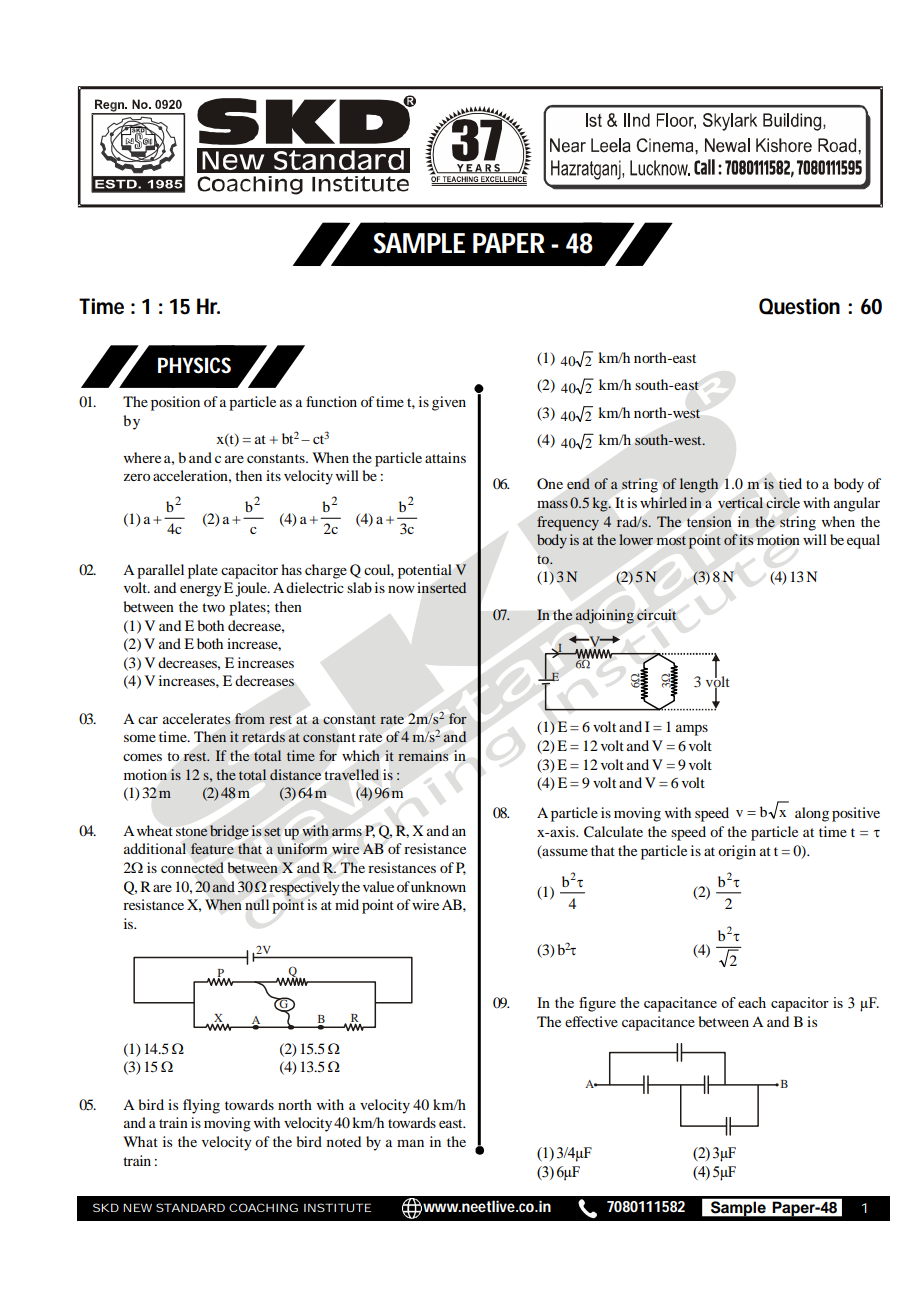 Image resolution: width=924 pixels, height=1308 pixels. Describe the element at coordinates (799, 306) in the screenshot. I see `Question` at that location.
